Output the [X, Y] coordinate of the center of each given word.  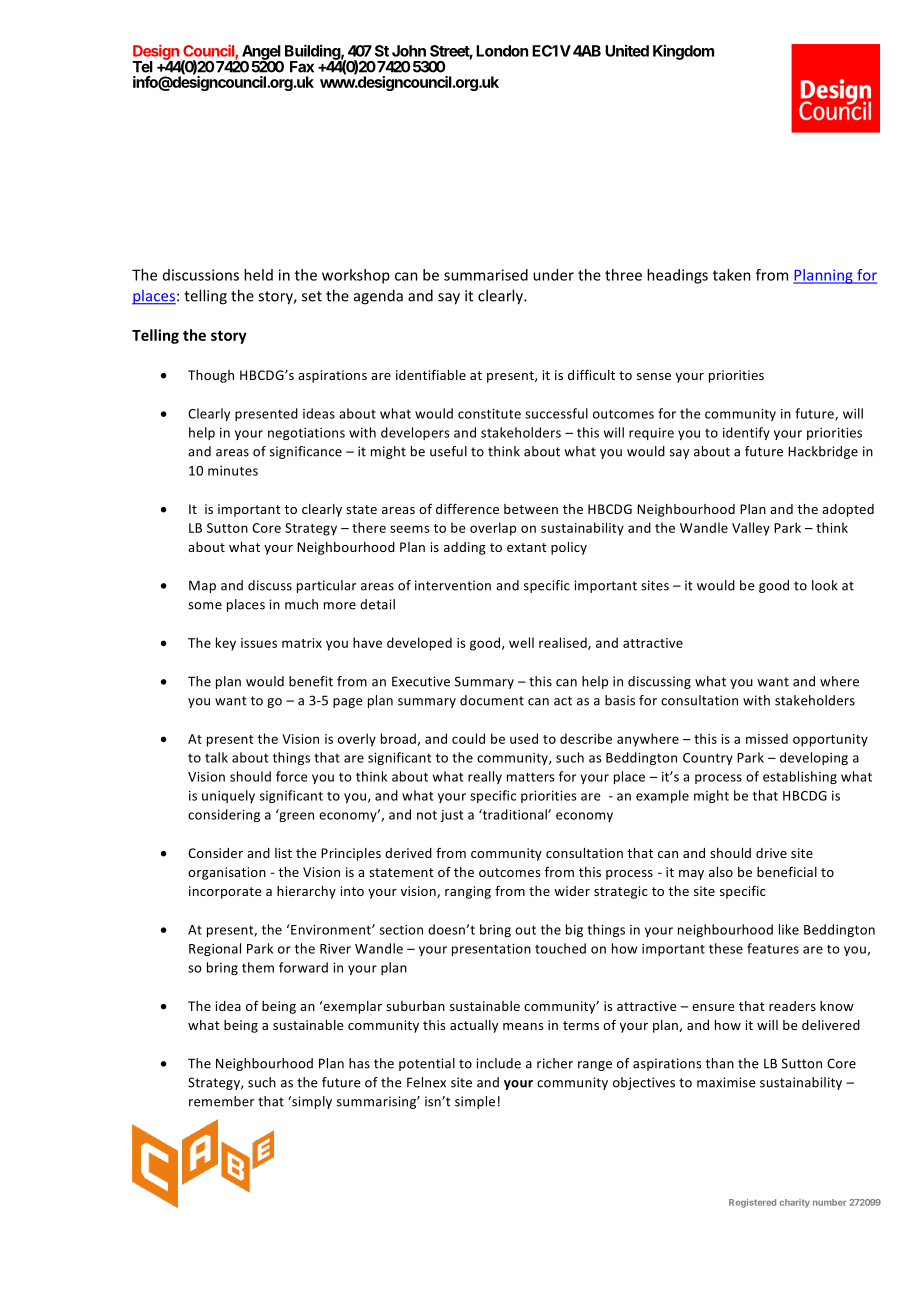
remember [221, 1101]
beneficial [787, 871]
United [627, 50]
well [521, 642]
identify [746, 433]
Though [211, 376]
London [502, 51]
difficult [591, 374]
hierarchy [306, 892]
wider [572, 891]
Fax [302, 67]
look [825, 585]
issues [259, 643]
